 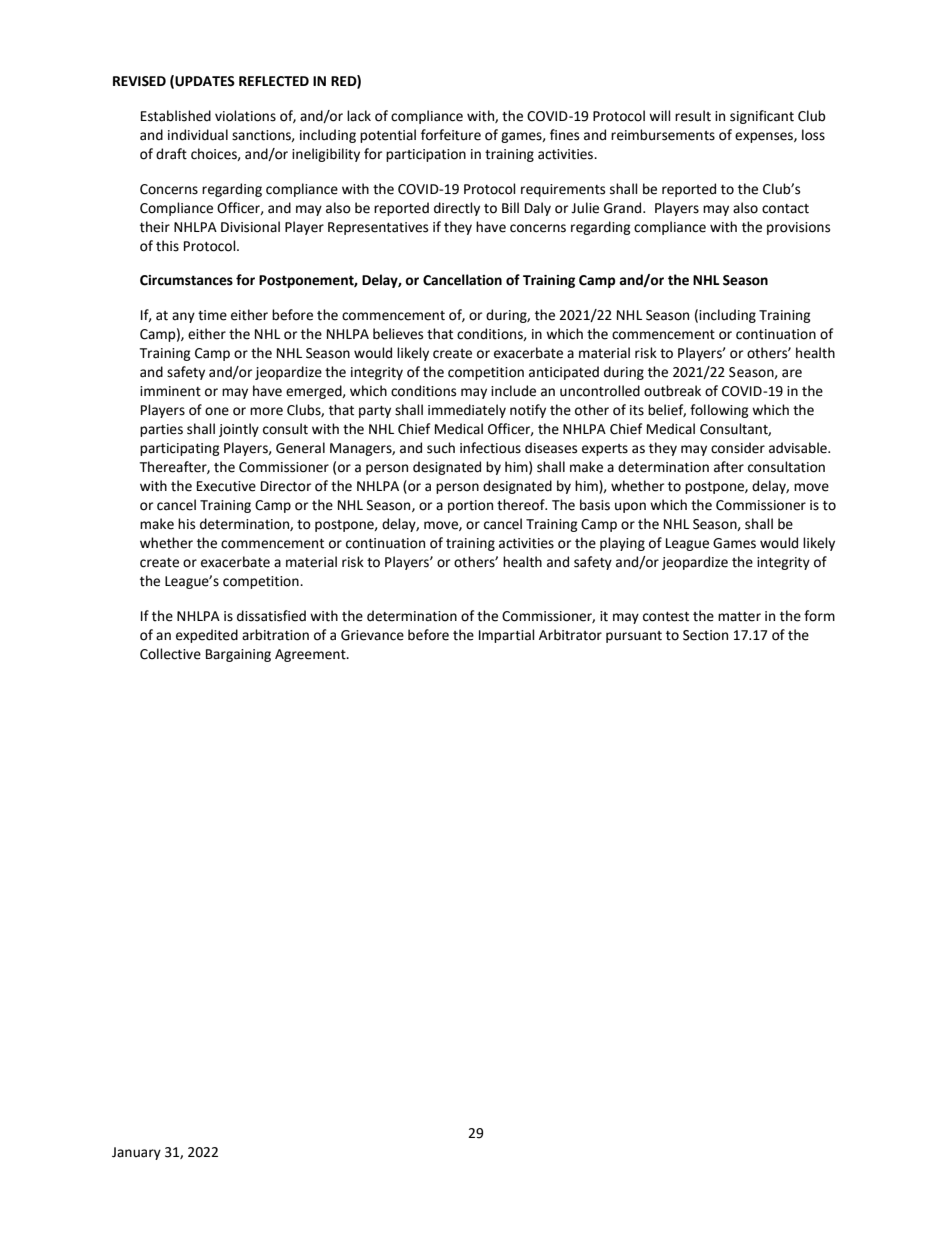 I want to click on jointly, so click(x=239, y=430).
